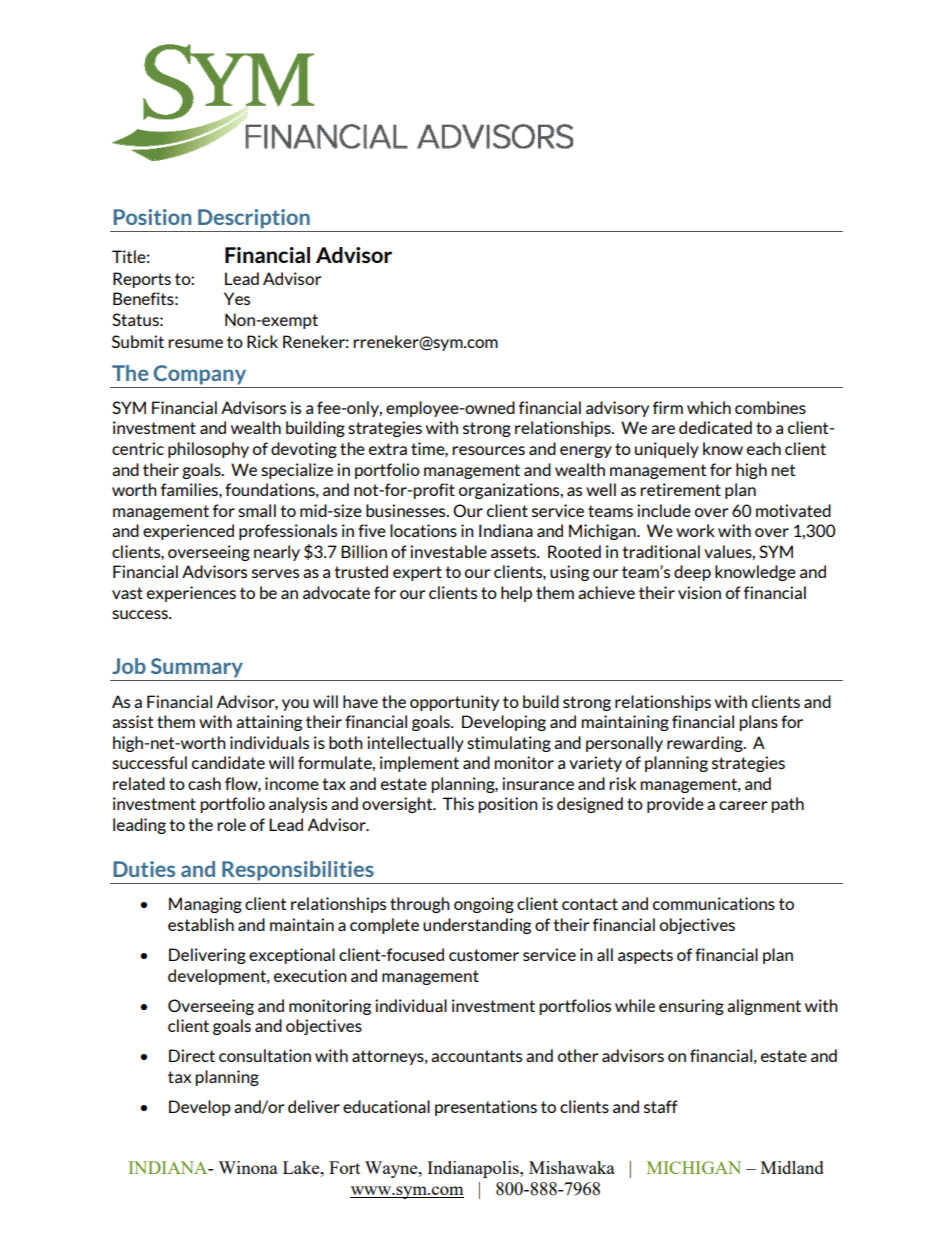 Image resolution: width=952 pixels, height=1233 pixels. What do you see at coordinates (257, 510) in the image?
I see `small` at bounding box center [257, 510].
